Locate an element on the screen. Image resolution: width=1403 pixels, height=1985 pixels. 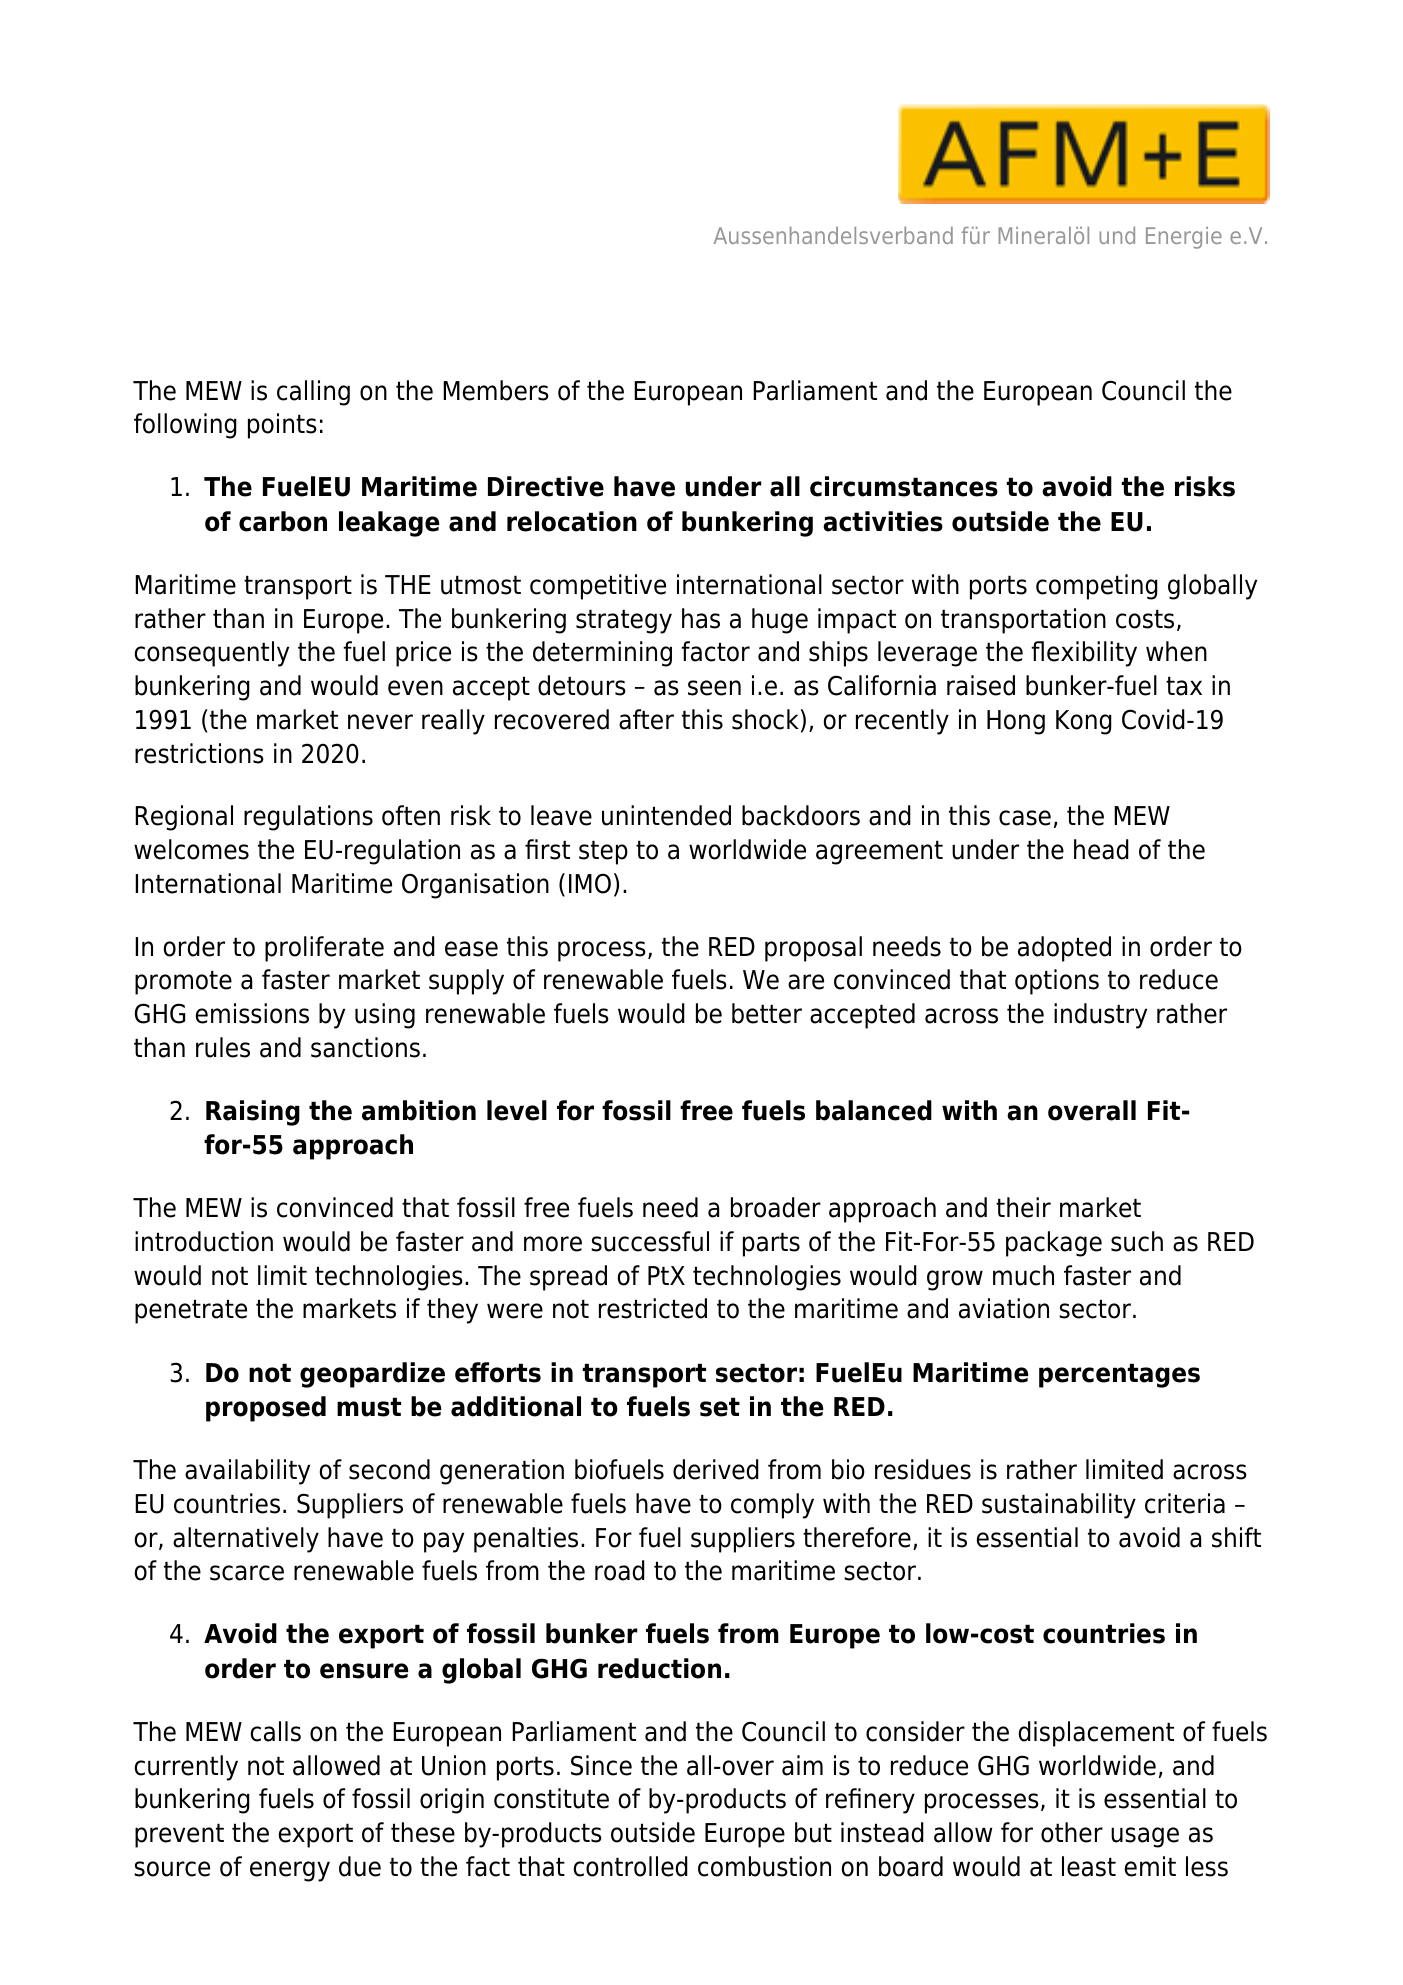
unintended is located at coordinates (666, 815).
